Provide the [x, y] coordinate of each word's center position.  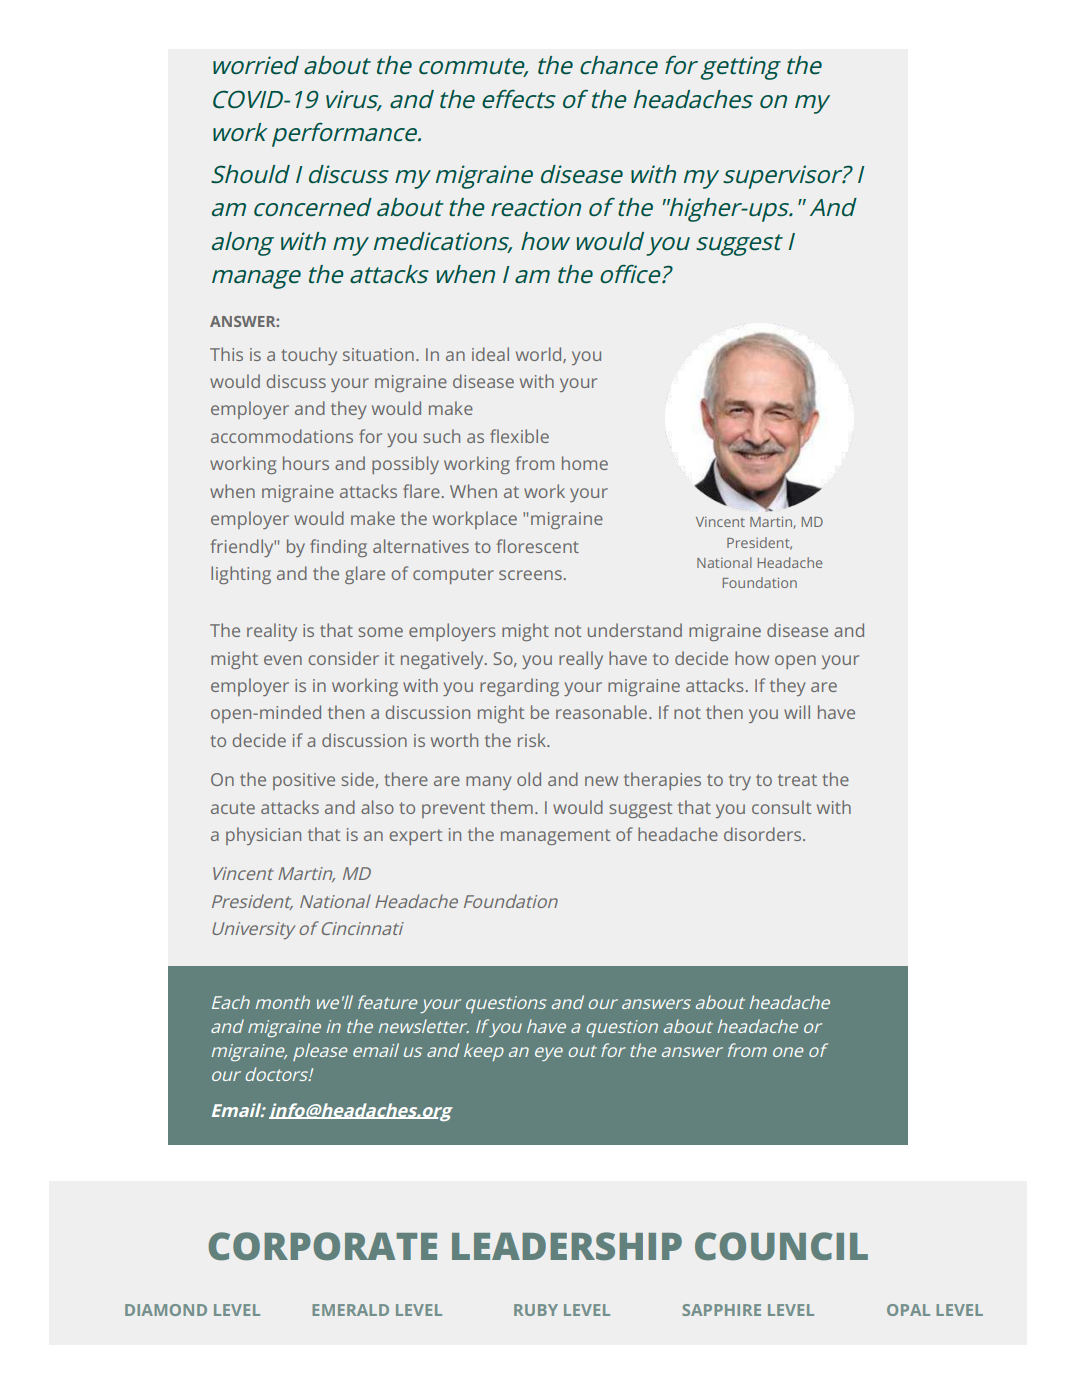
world [540, 355]
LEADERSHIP [567, 1246]
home [585, 463]
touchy [309, 356]
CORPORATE [322, 1246]
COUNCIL [781, 1246]
